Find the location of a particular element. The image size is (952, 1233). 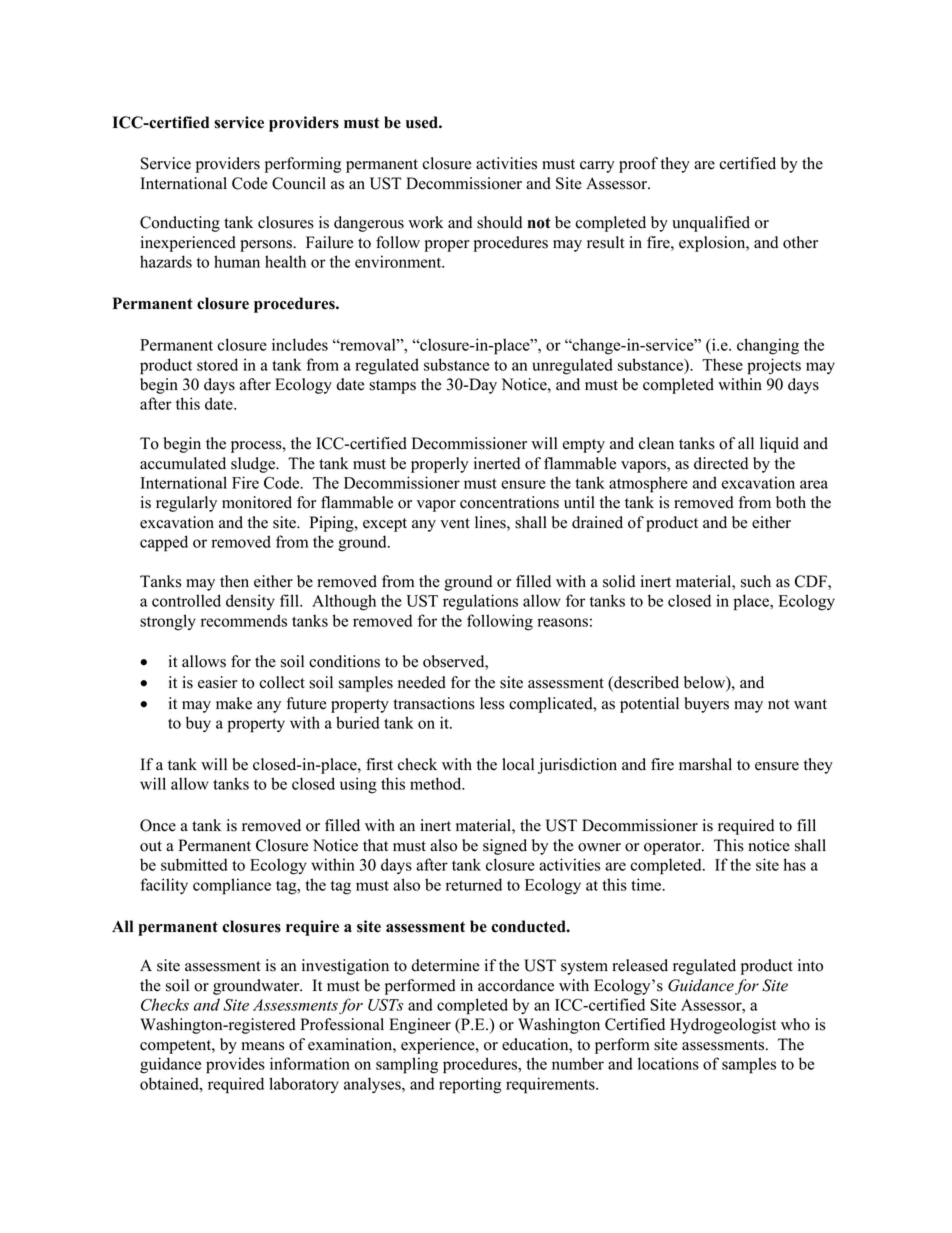

provides is located at coordinates (235, 1065).
